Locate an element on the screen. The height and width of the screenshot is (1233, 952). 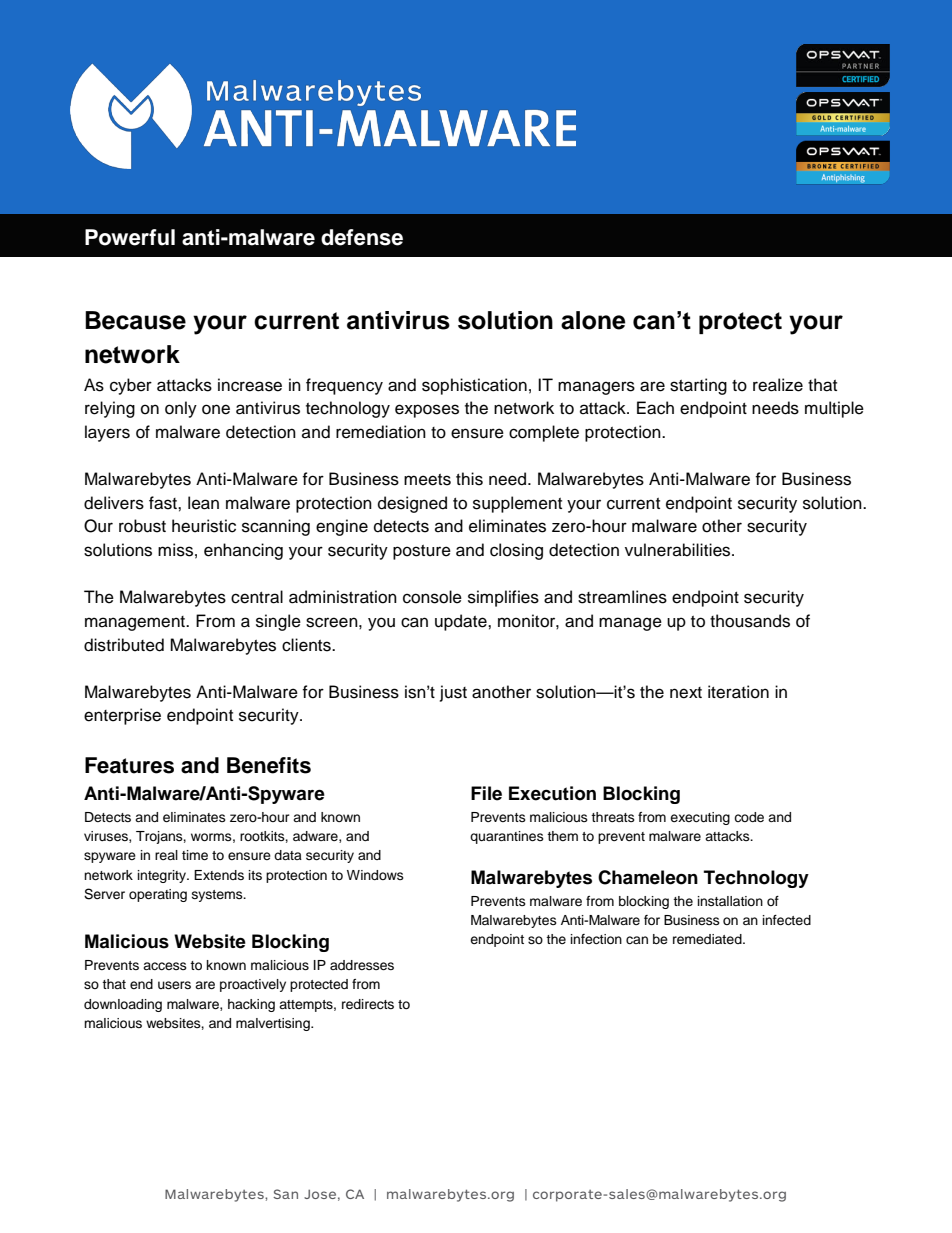
Jose is located at coordinates (320, 1194).
